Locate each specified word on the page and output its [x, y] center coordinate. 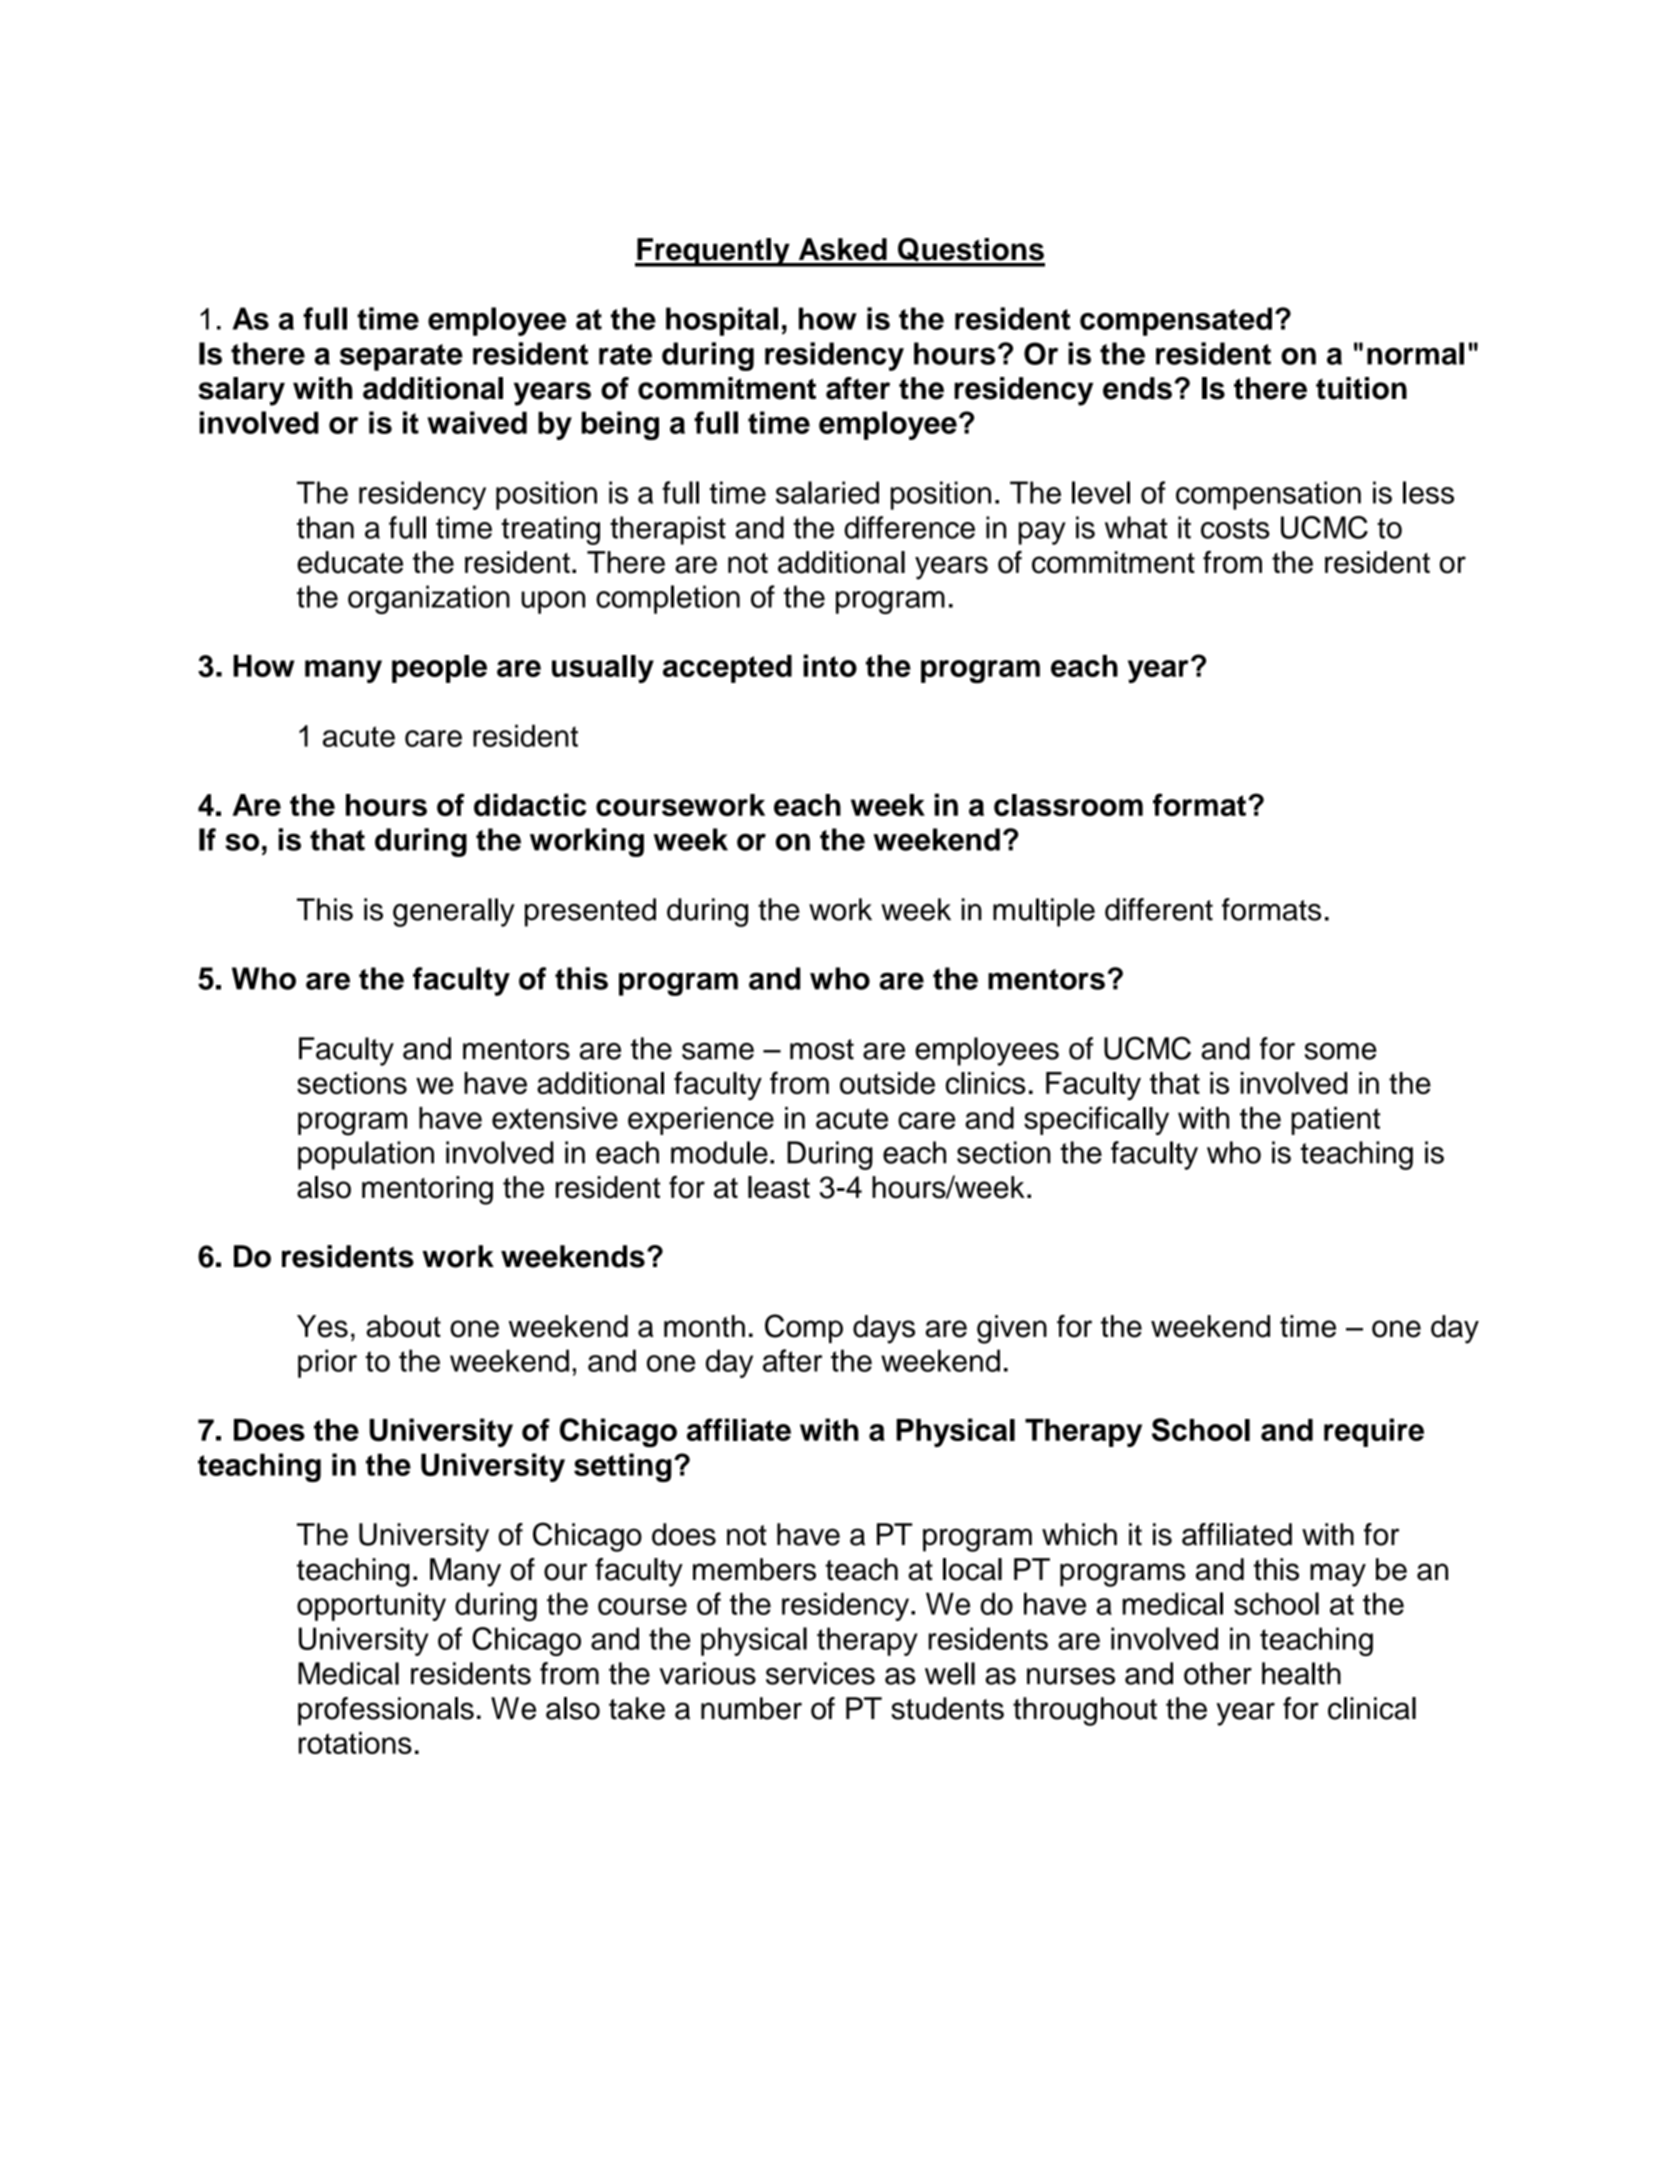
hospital [722, 321]
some [1341, 1051]
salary [241, 391]
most [822, 1049]
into [830, 665]
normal [1415, 353]
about [403, 1326]
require [1374, 1432]
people [439, 669]
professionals [386, 1711]
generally [454, 912]
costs [1235, 528]
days [884, 1329]
